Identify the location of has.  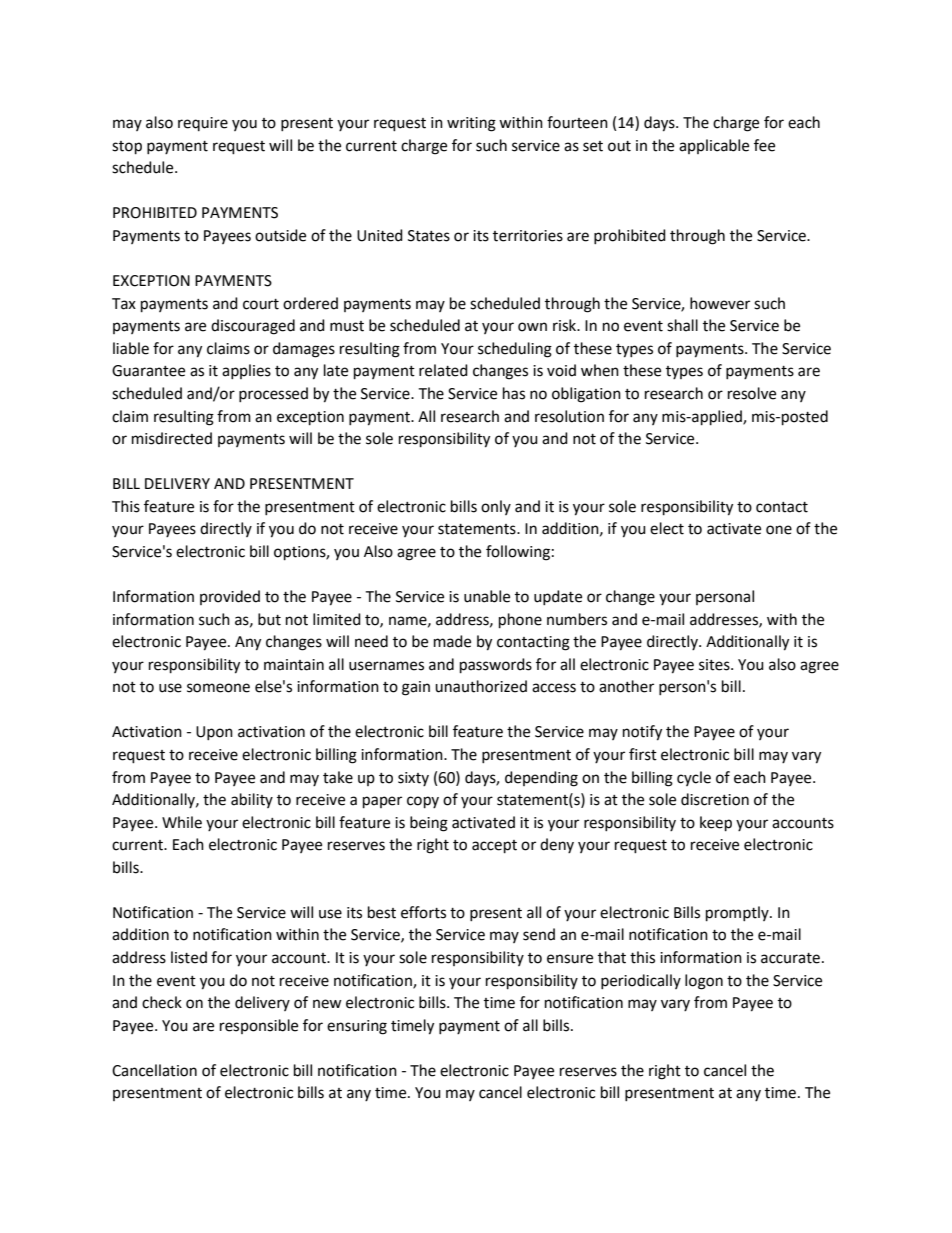
(514, 393).
